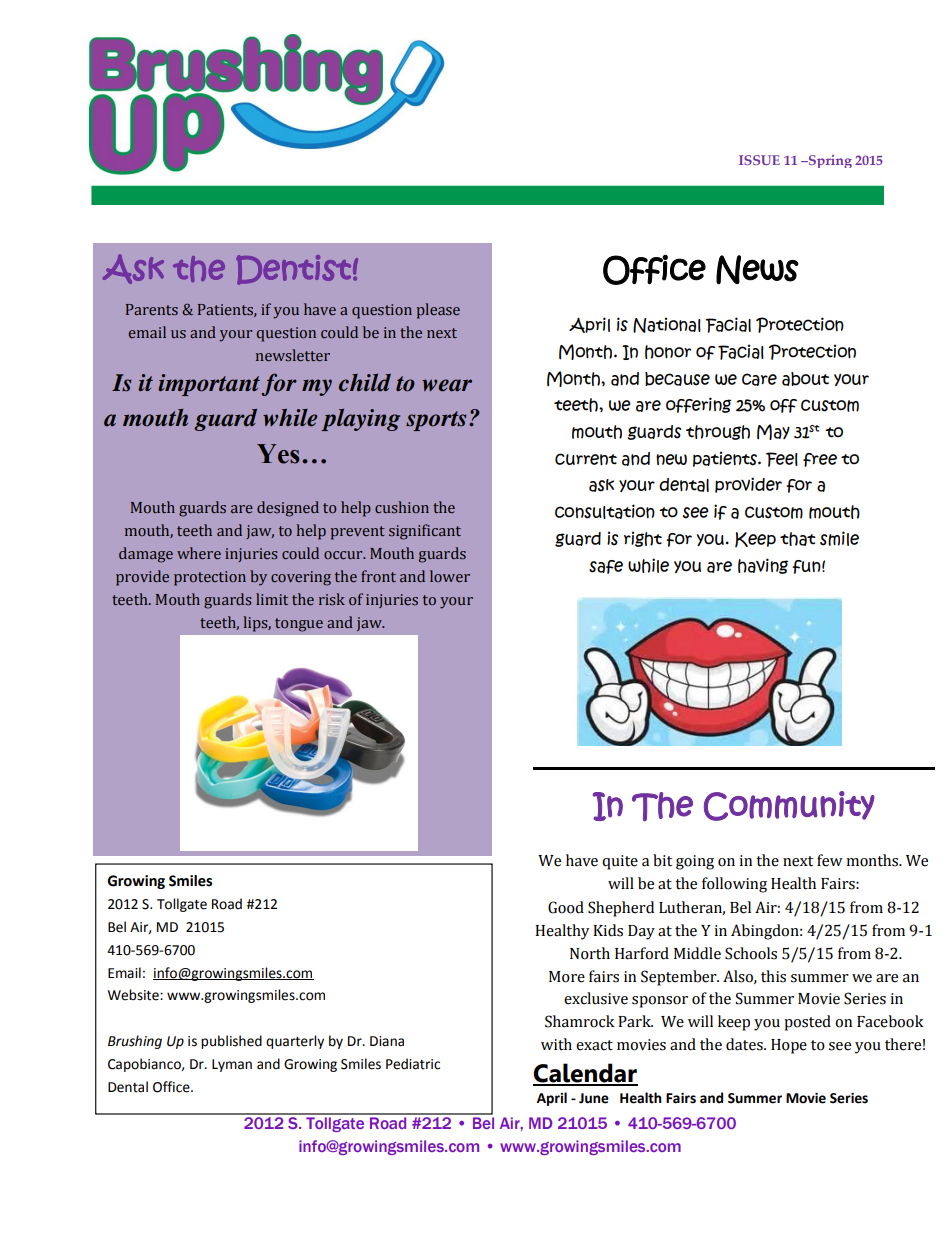 Image resolution: width=952 pixels, height=1233 pixels. Describe the element at coordinates (438, 311) in the document. I see `please` at that location.
